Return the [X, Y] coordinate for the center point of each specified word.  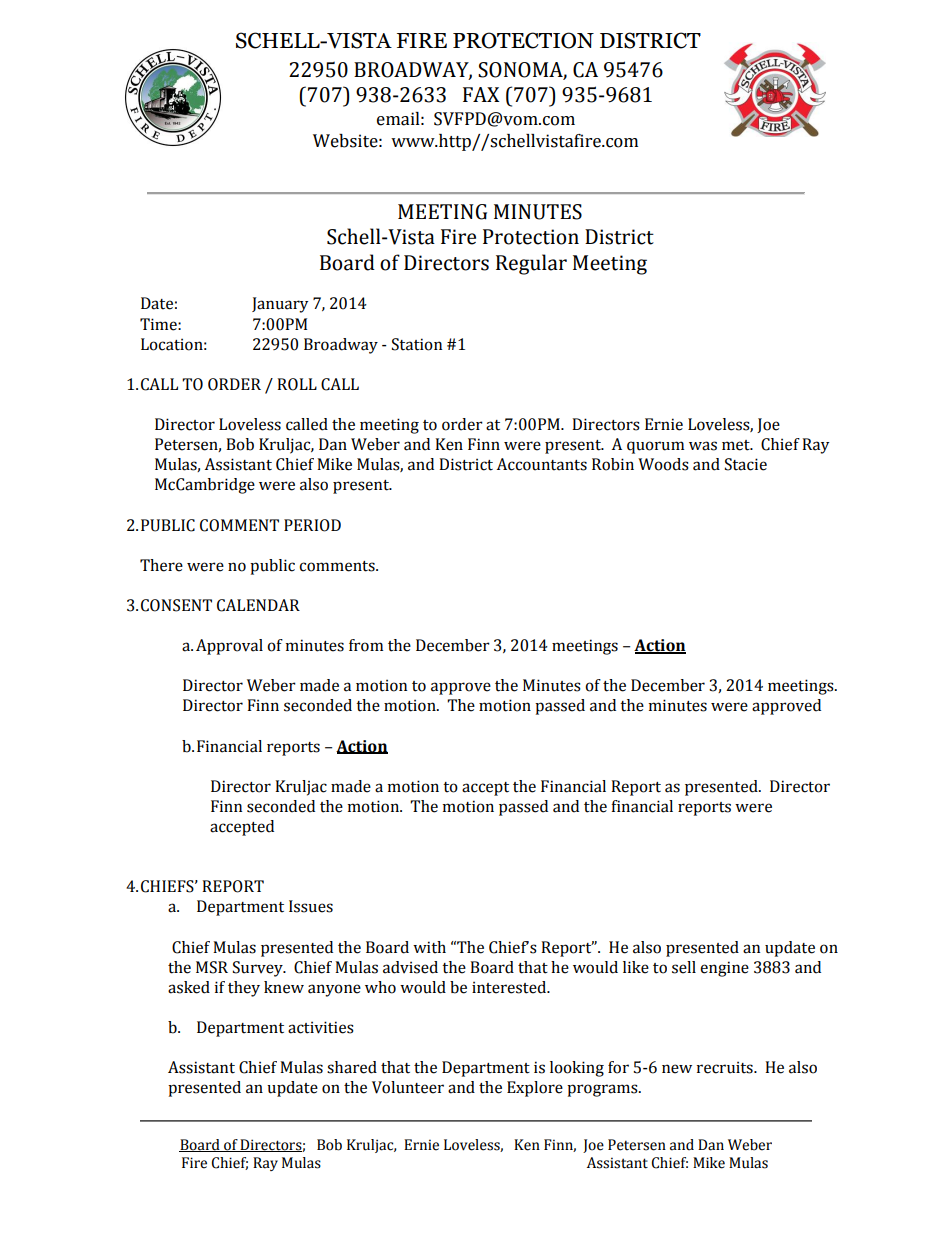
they [244, 989]
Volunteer [408, 1087]
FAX [481, 94]
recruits [726, 1067]
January [280, 305]
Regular [531, 264]
